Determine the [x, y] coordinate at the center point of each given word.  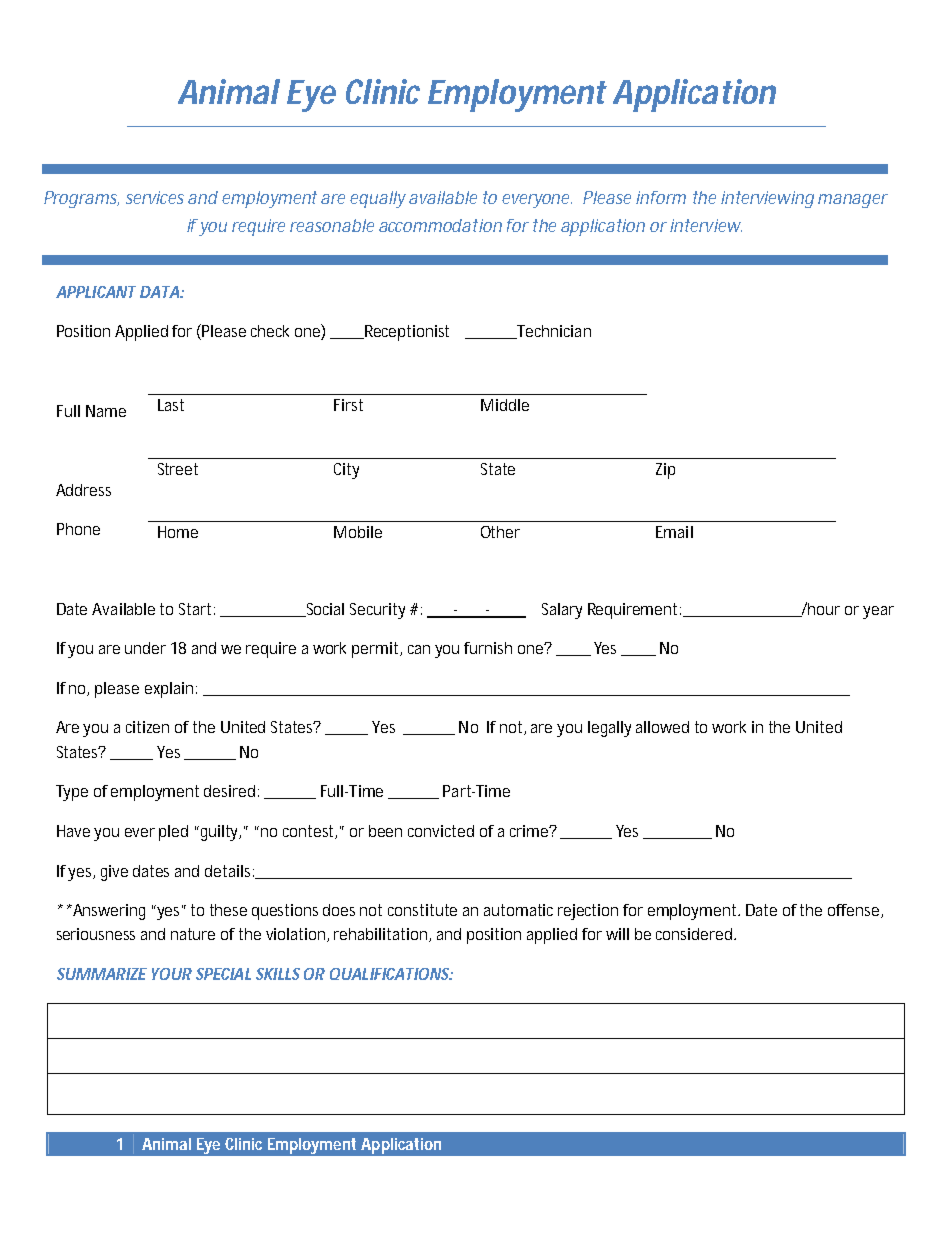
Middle [505, 405]
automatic [518, 910]
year [878, 612]
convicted [441, 831]
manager [853, 201]
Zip [665, 471]
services [155, 197]
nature [193, 934]
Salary [562, 611]
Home [178, 532]
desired [229, 791]
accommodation [440, 225]
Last [171, 405]
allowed [662, 727]
